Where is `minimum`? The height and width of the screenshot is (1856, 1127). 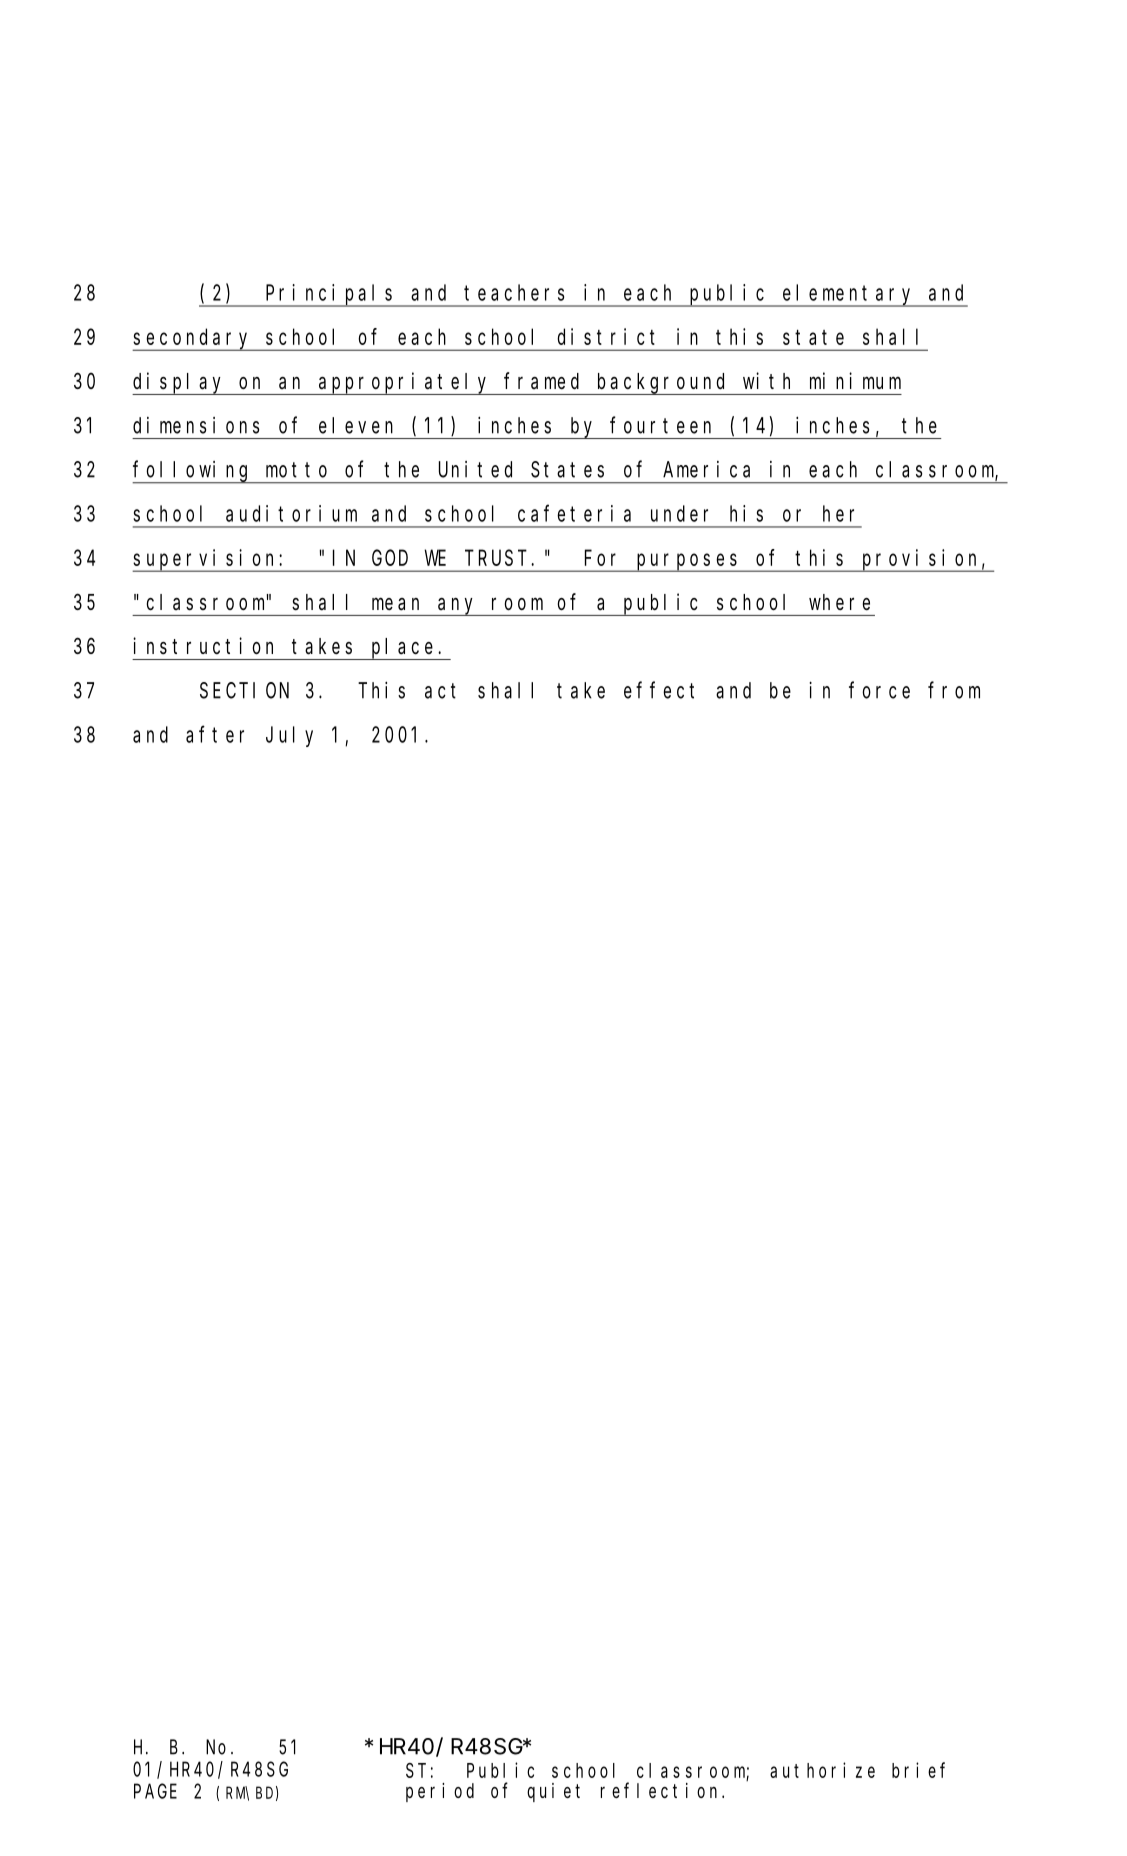 minimum is located at coordinates (855, 380).
